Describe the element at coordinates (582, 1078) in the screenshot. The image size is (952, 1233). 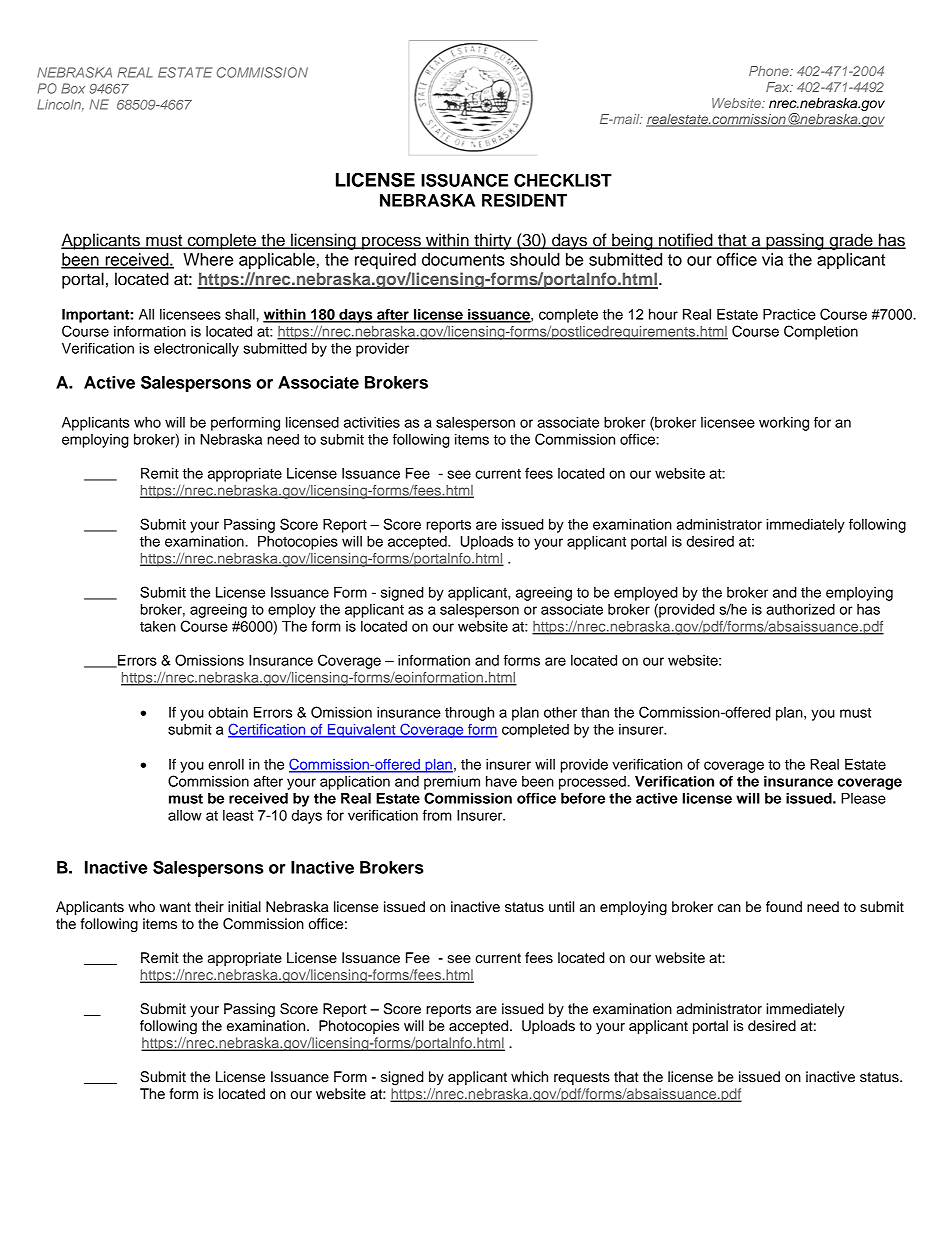
I see `requests` at that location.
